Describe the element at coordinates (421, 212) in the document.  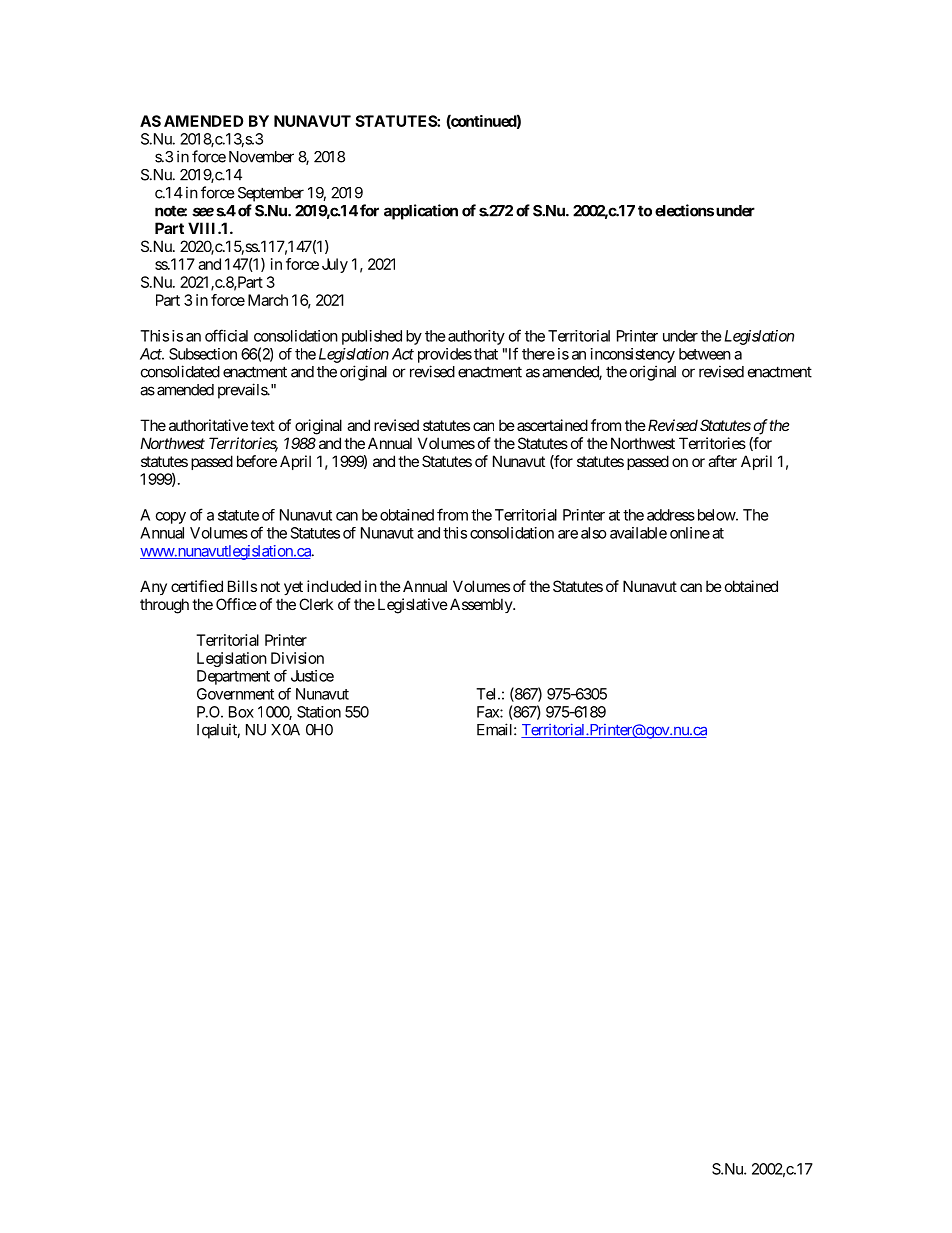
I see `application` at that location.
